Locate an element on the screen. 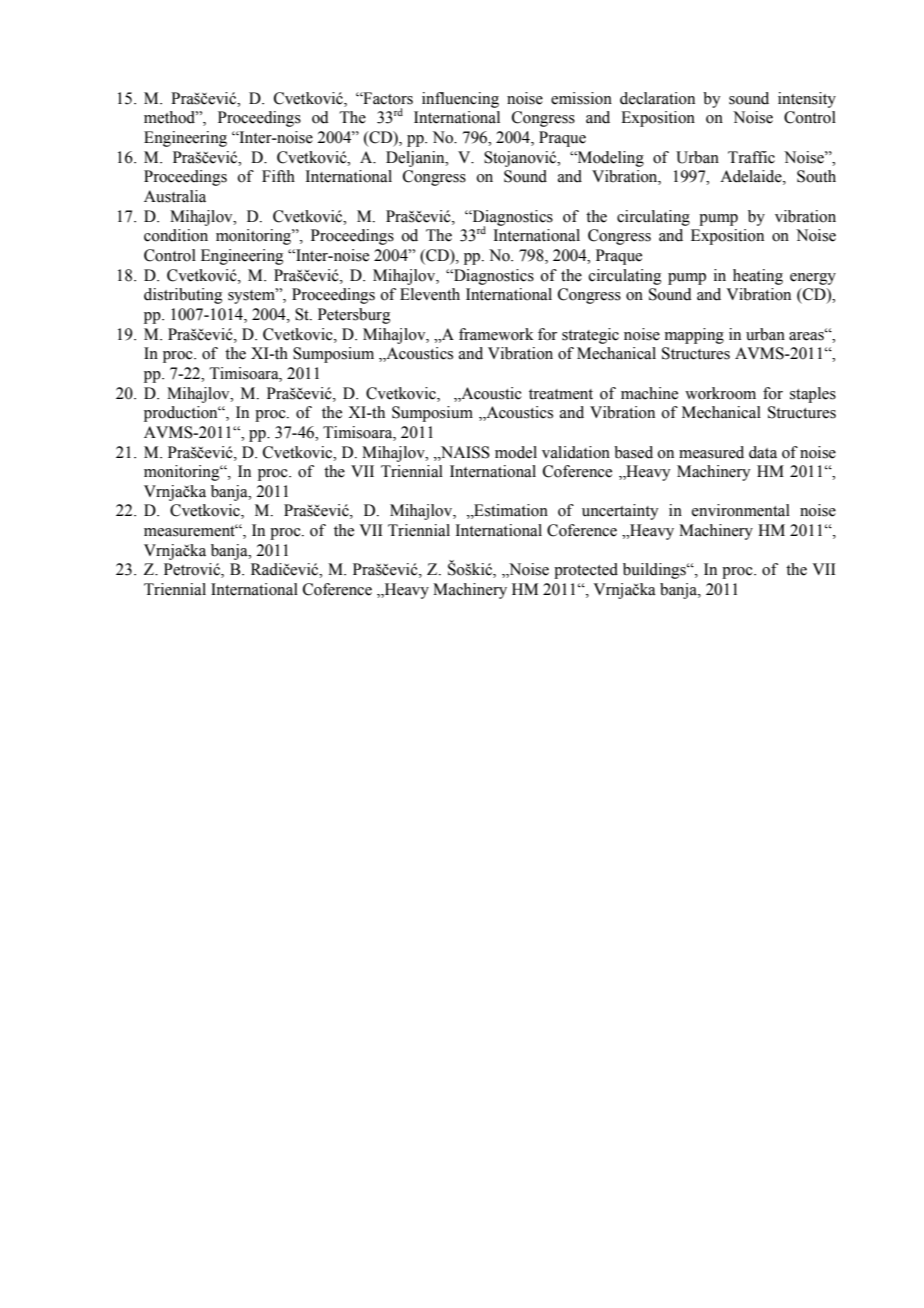  Eleventh is located at coordinates (430, 294).
